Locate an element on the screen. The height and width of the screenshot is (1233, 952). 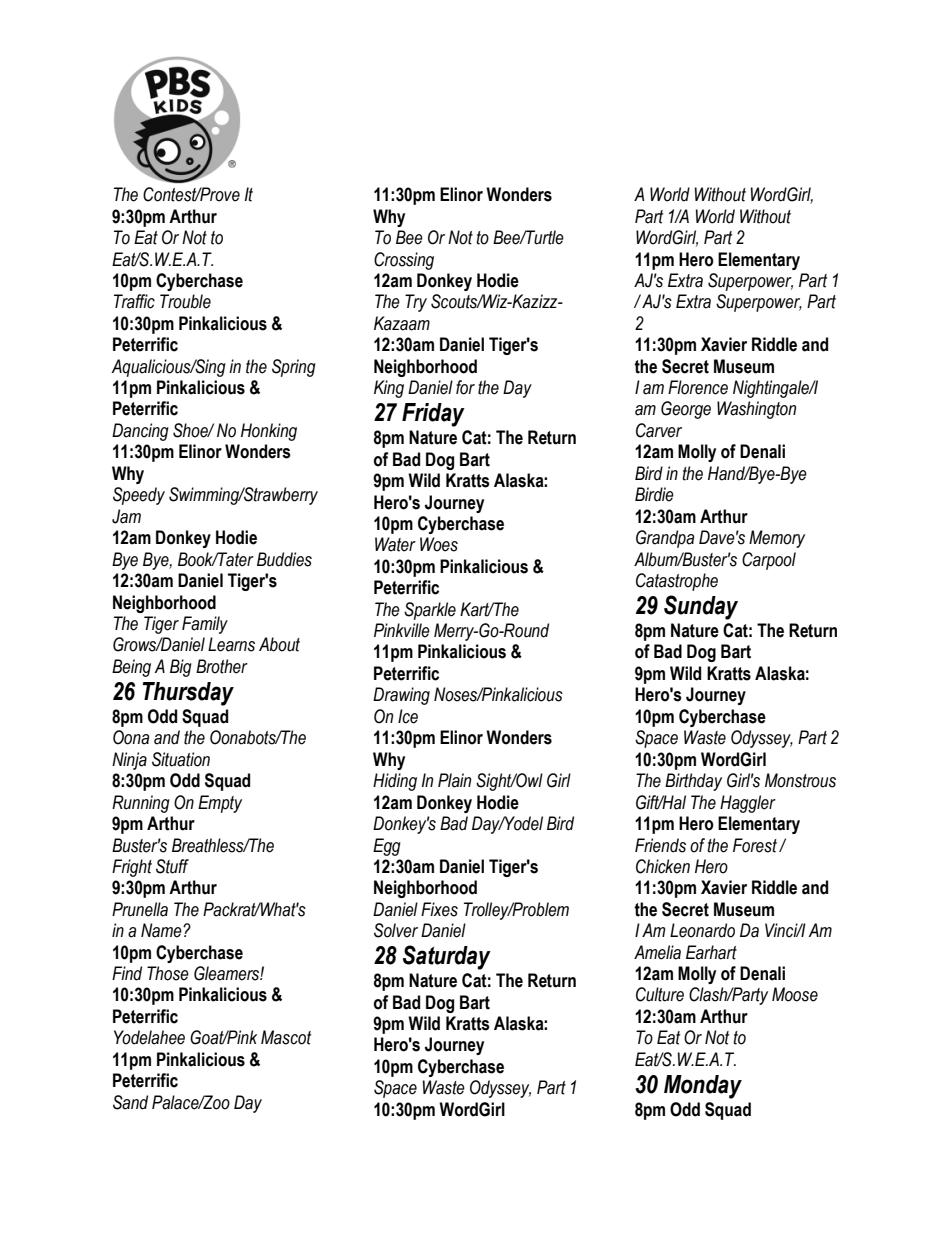
Birthday is located at coordinates (693, 782).
